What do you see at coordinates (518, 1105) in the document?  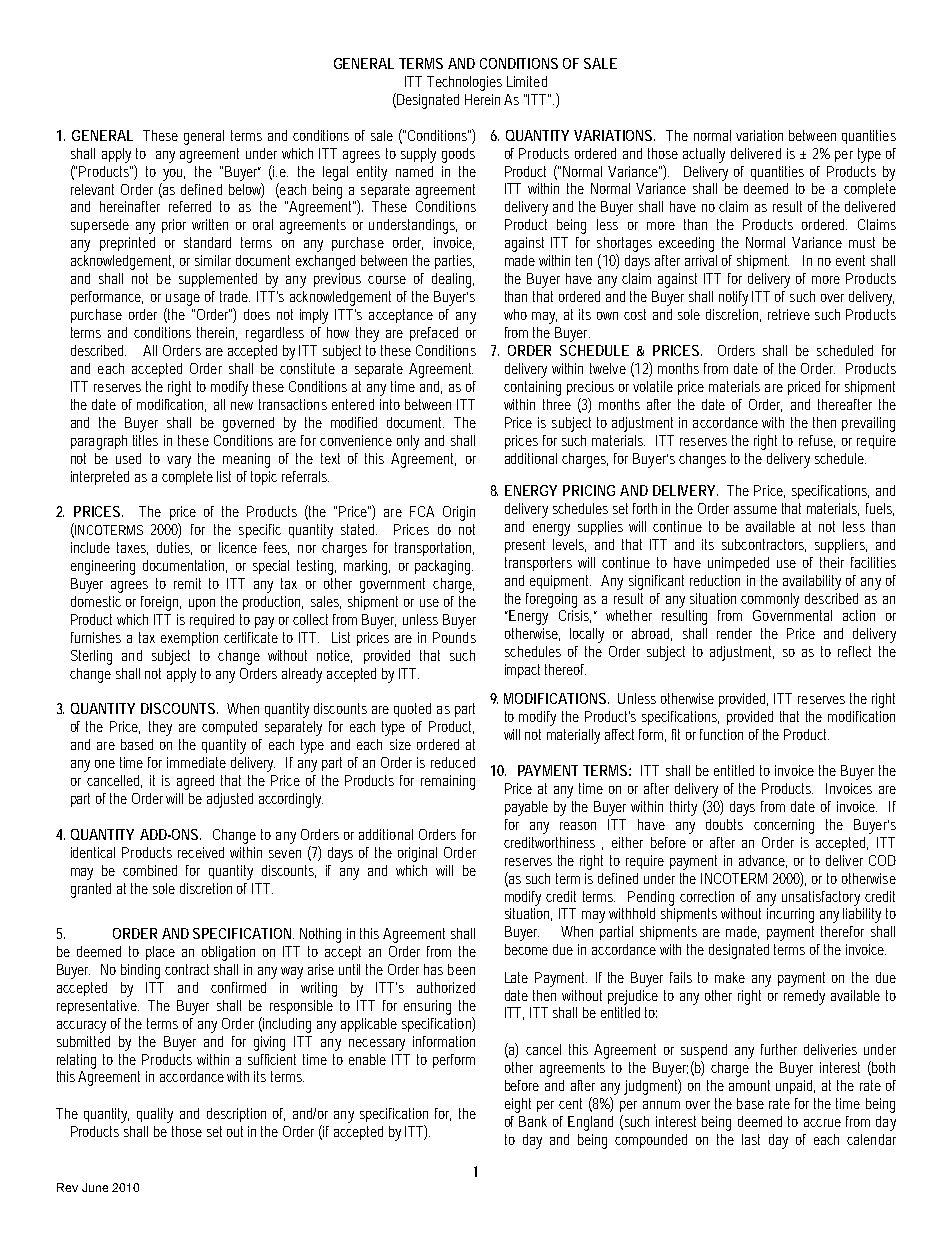 I see `eight` at bounding box center [518, 1105].
